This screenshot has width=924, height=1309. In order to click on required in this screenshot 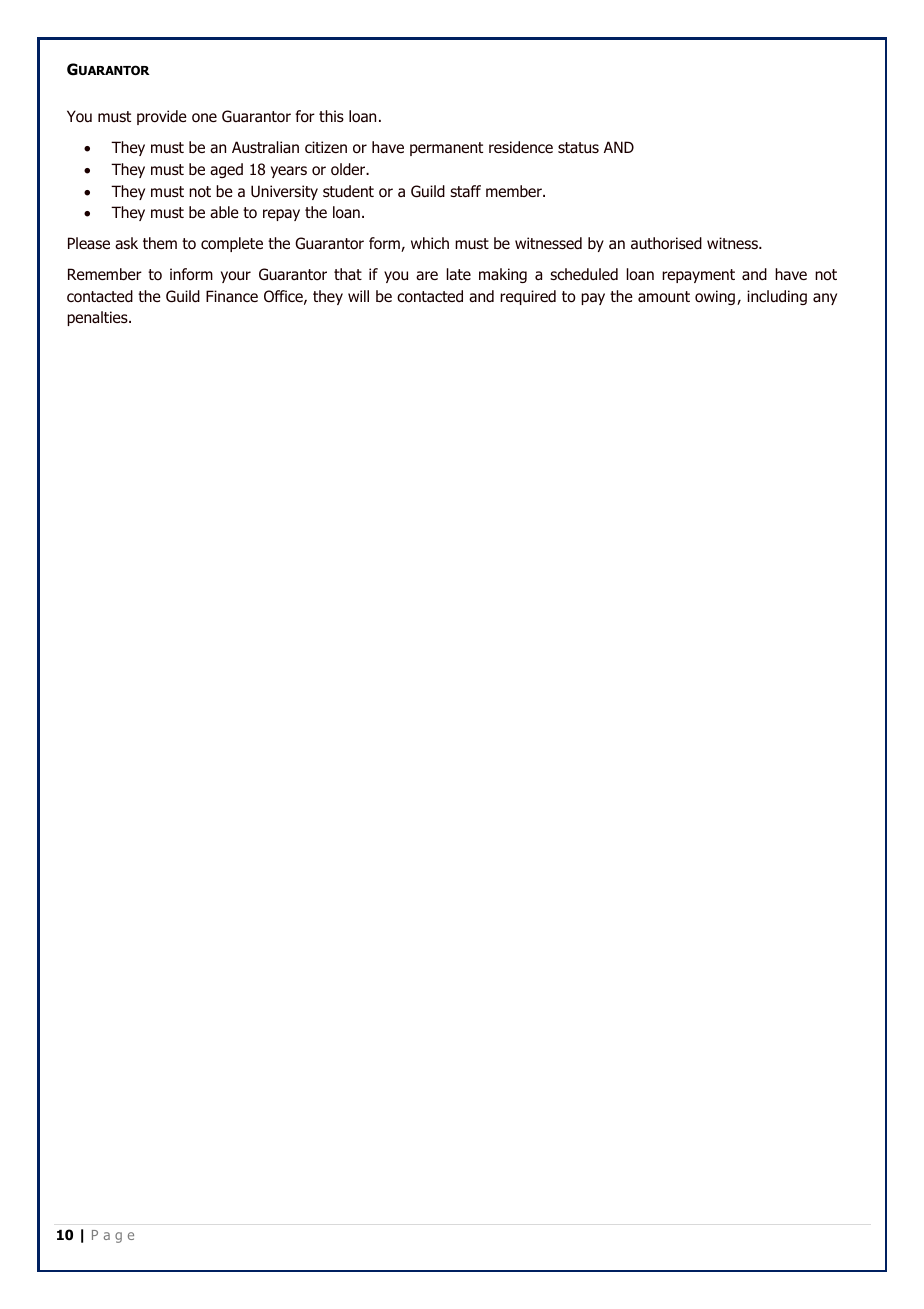, I will do `click(528, 297)`.
